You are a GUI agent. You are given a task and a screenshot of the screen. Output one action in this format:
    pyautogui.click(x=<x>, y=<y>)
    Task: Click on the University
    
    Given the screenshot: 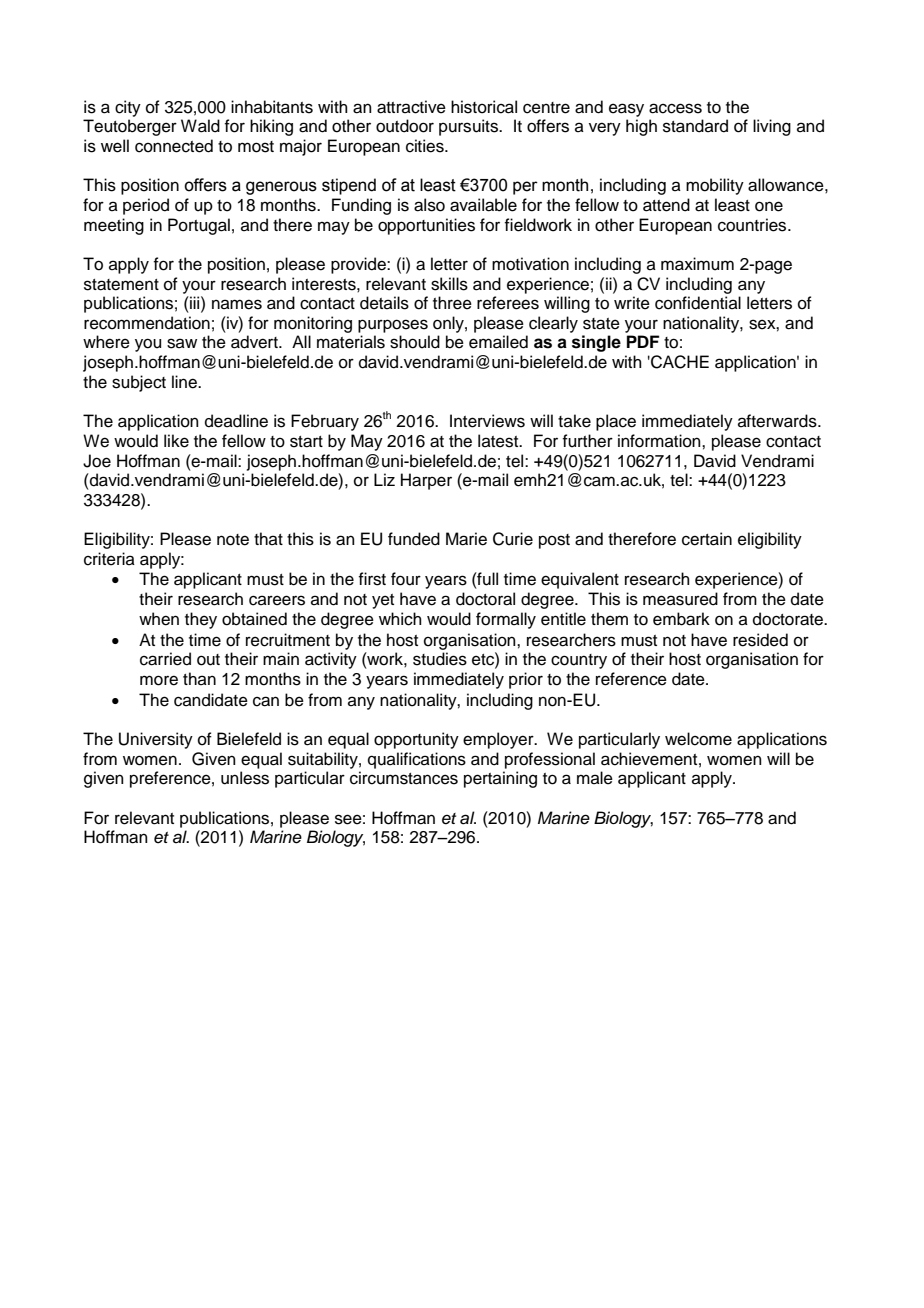 What is the action you would take?
    pyautogui.click(x=156, y=740)
